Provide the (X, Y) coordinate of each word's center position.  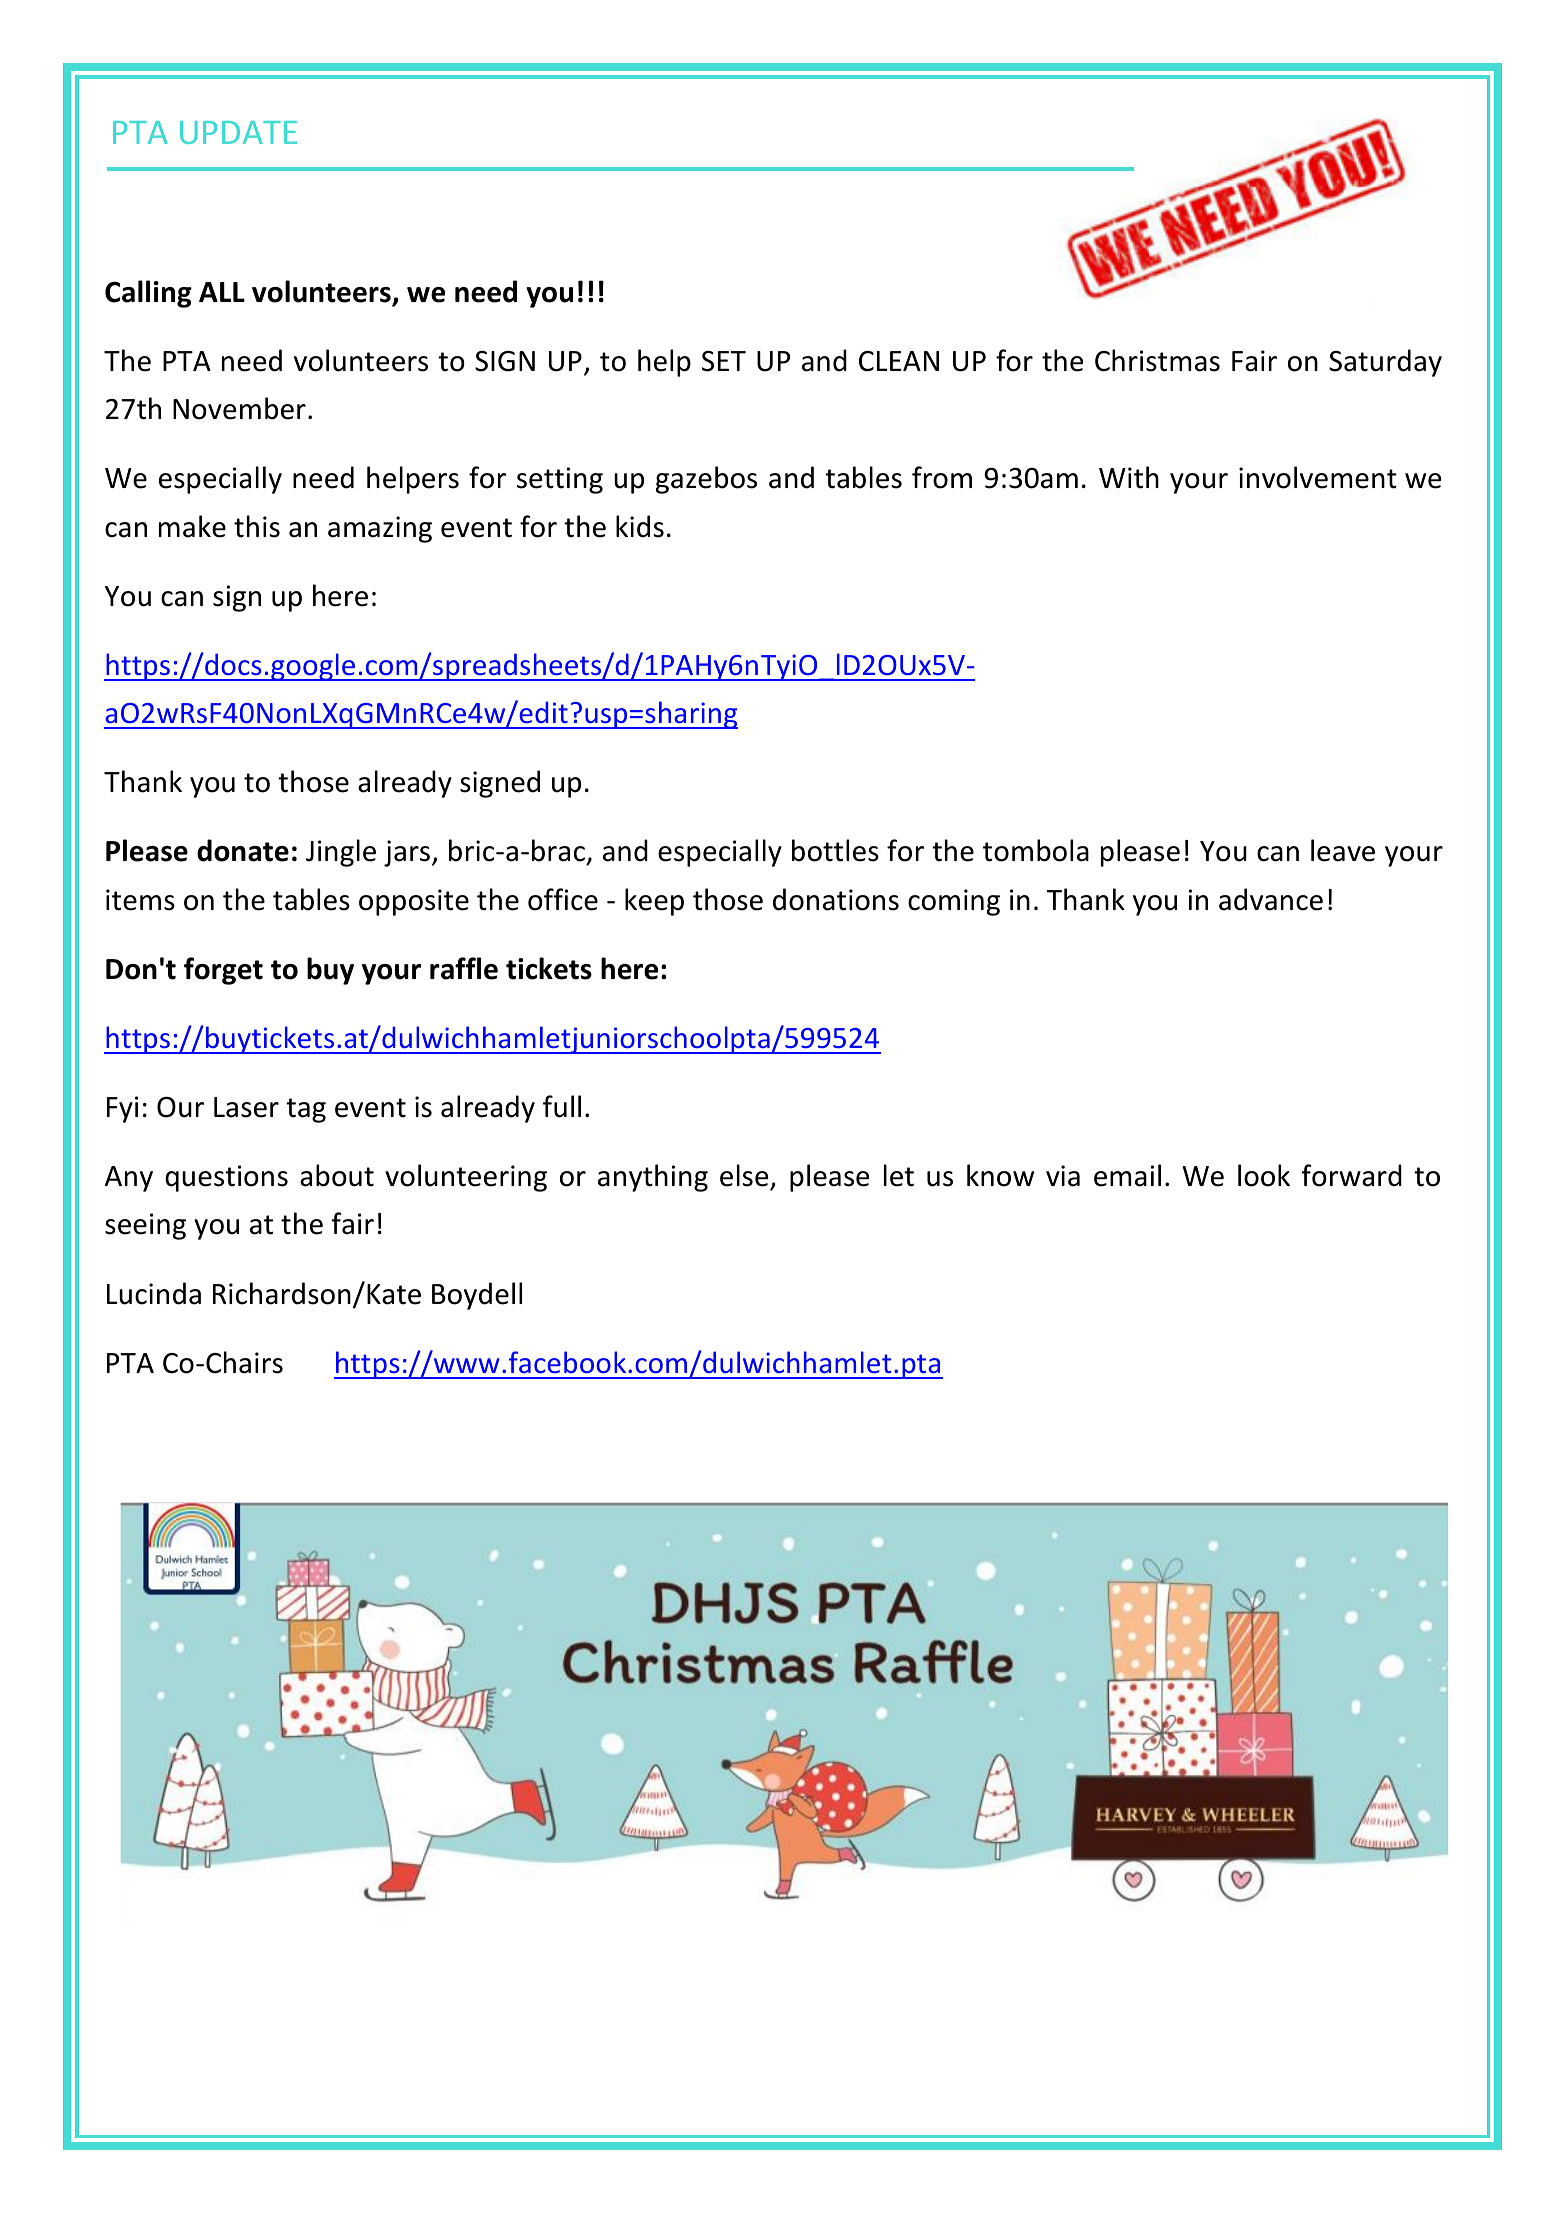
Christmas (1157, 360)
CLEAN (899, 361)
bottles (835, 850)
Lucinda (154, 1293)
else (744, 1175)
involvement (1318, 477)
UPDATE (238, 132)
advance (1271, 899)
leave (1343, 850)
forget (223, 971)
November (239, 408)
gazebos (706, 480)
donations (836, 899)
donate (243, 850)
